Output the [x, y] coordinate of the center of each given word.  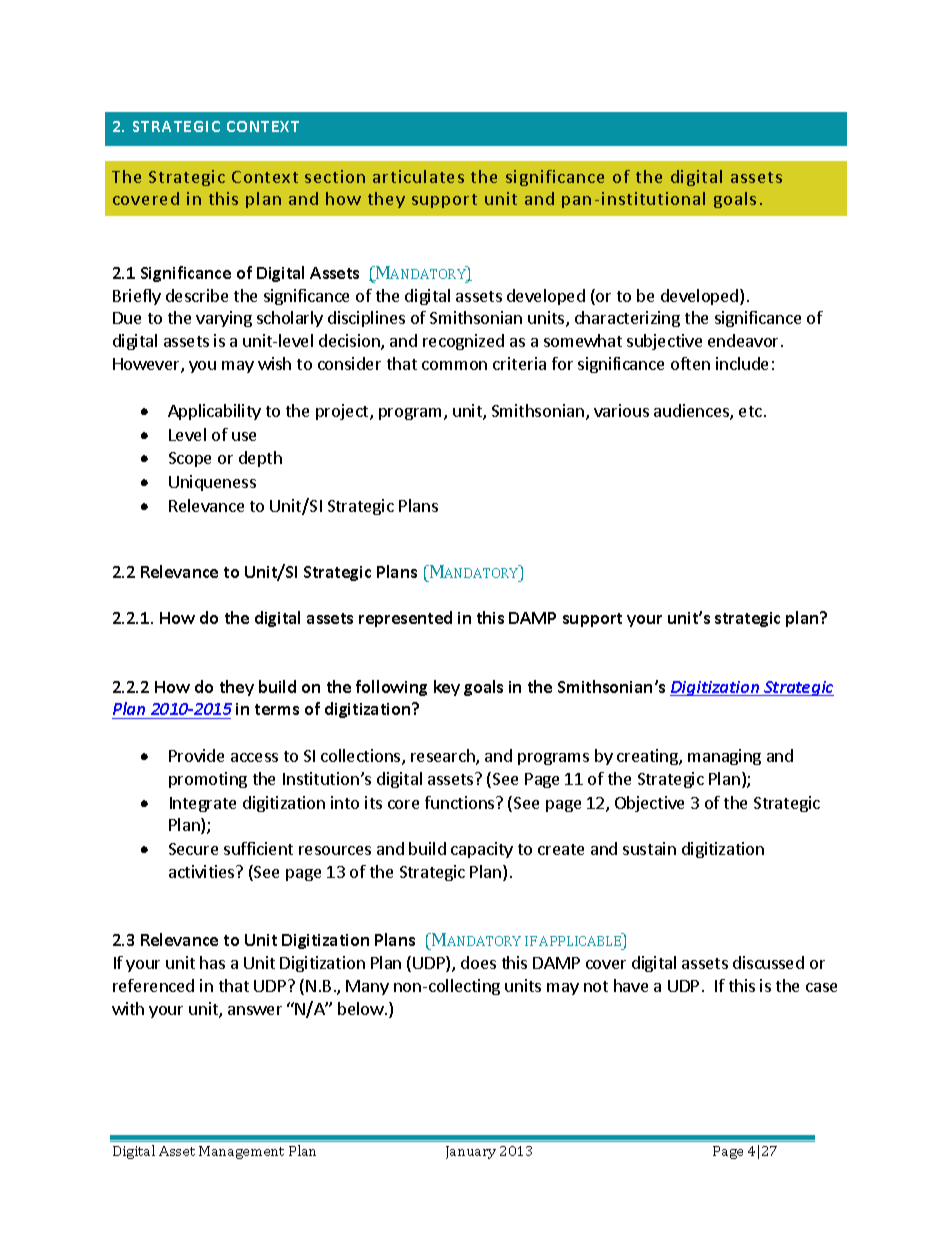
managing [724, 757]
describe [197, 295]
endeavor [745, 340]
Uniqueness [212, 483]
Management [241, 1152]
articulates [418, 176]
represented [405, 619]
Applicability [214, 412]
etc [750, 411]
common [454, 365]
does [478, 962]
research [444, 757]
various [621, 410]
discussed [768, 962]
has [212, 962]
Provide [196, 755]
